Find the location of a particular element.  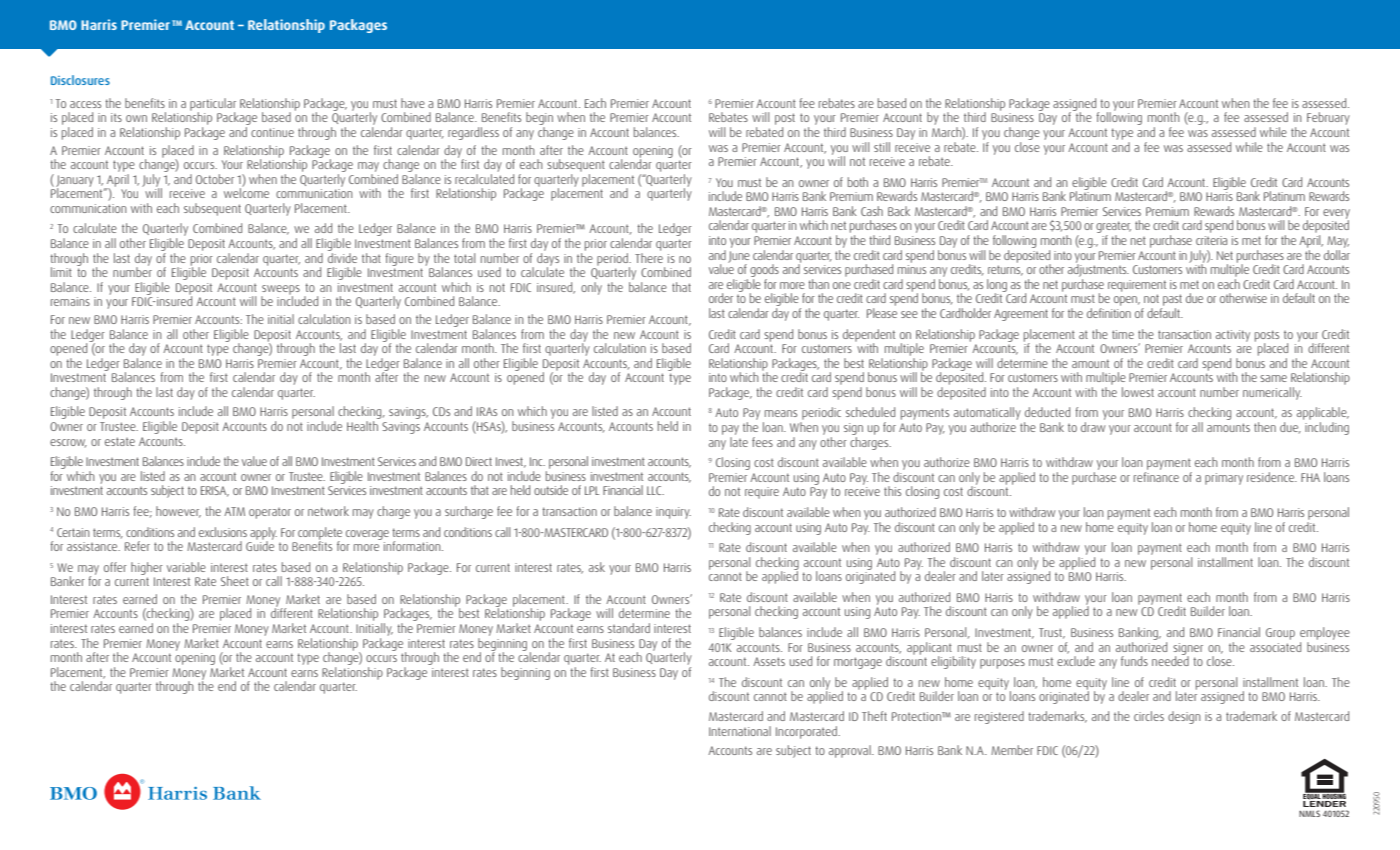

particular is located at coordinates (213, 105).
